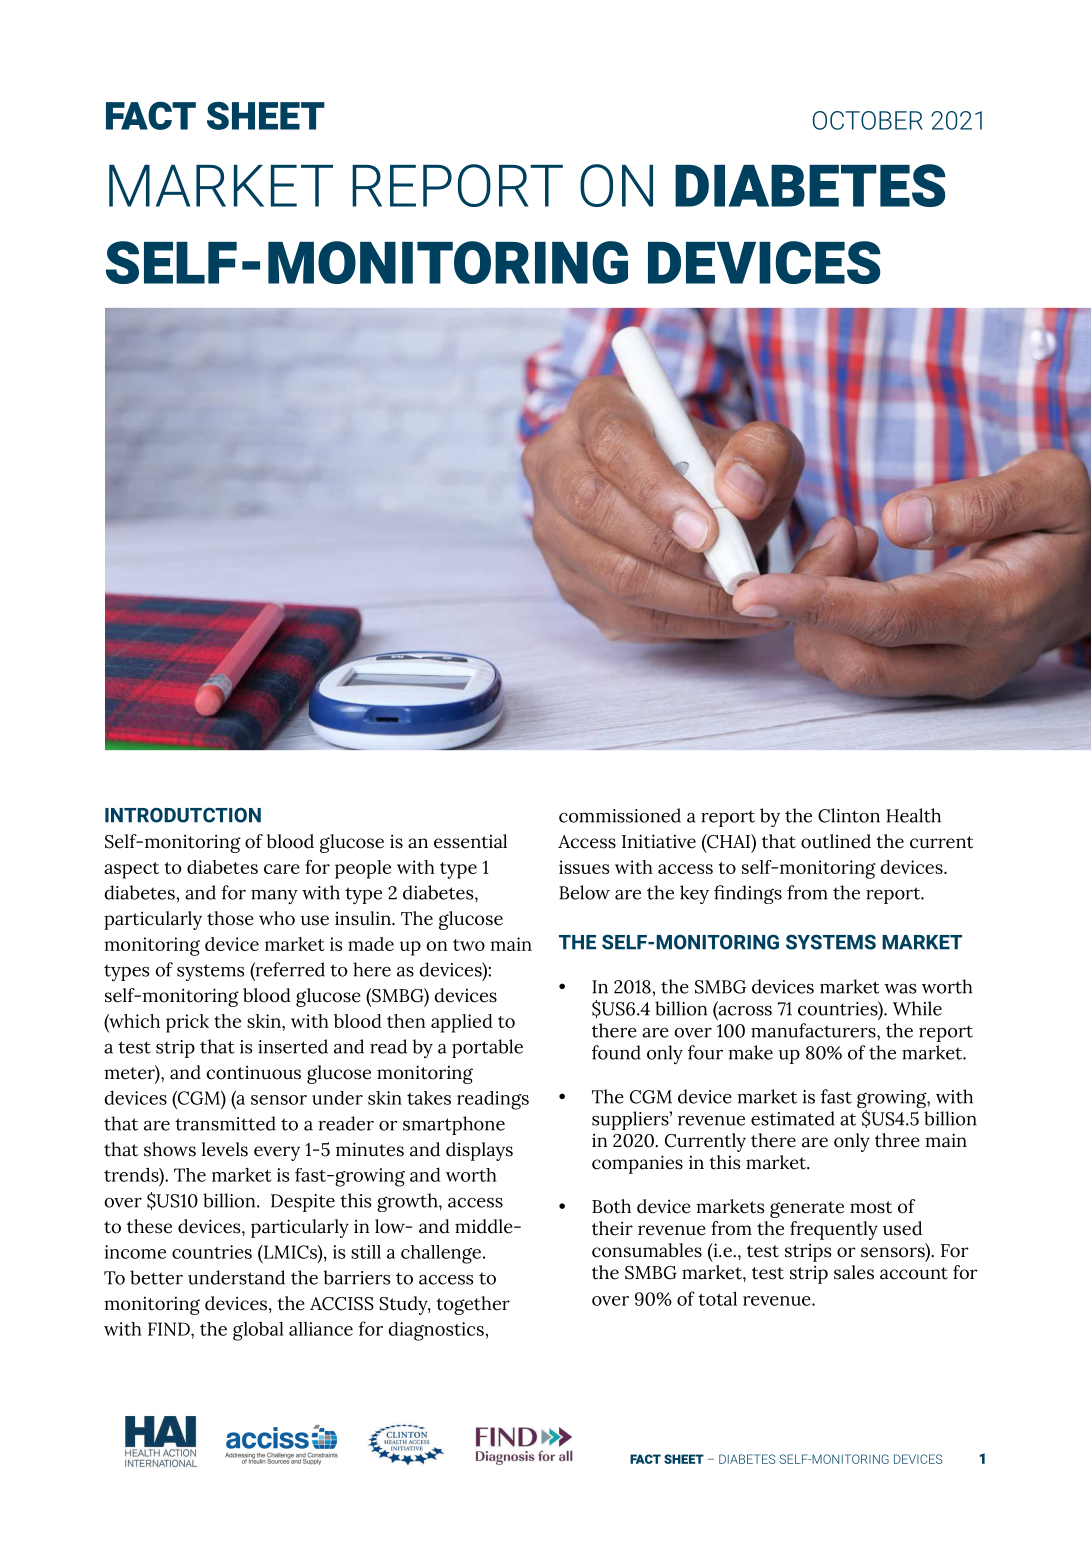 The width and height of the screenshot is (1091, 1543). What do you see at coordinates (282, 869) in the screenshot?
I see `care` at bounding box center [282, 869].
